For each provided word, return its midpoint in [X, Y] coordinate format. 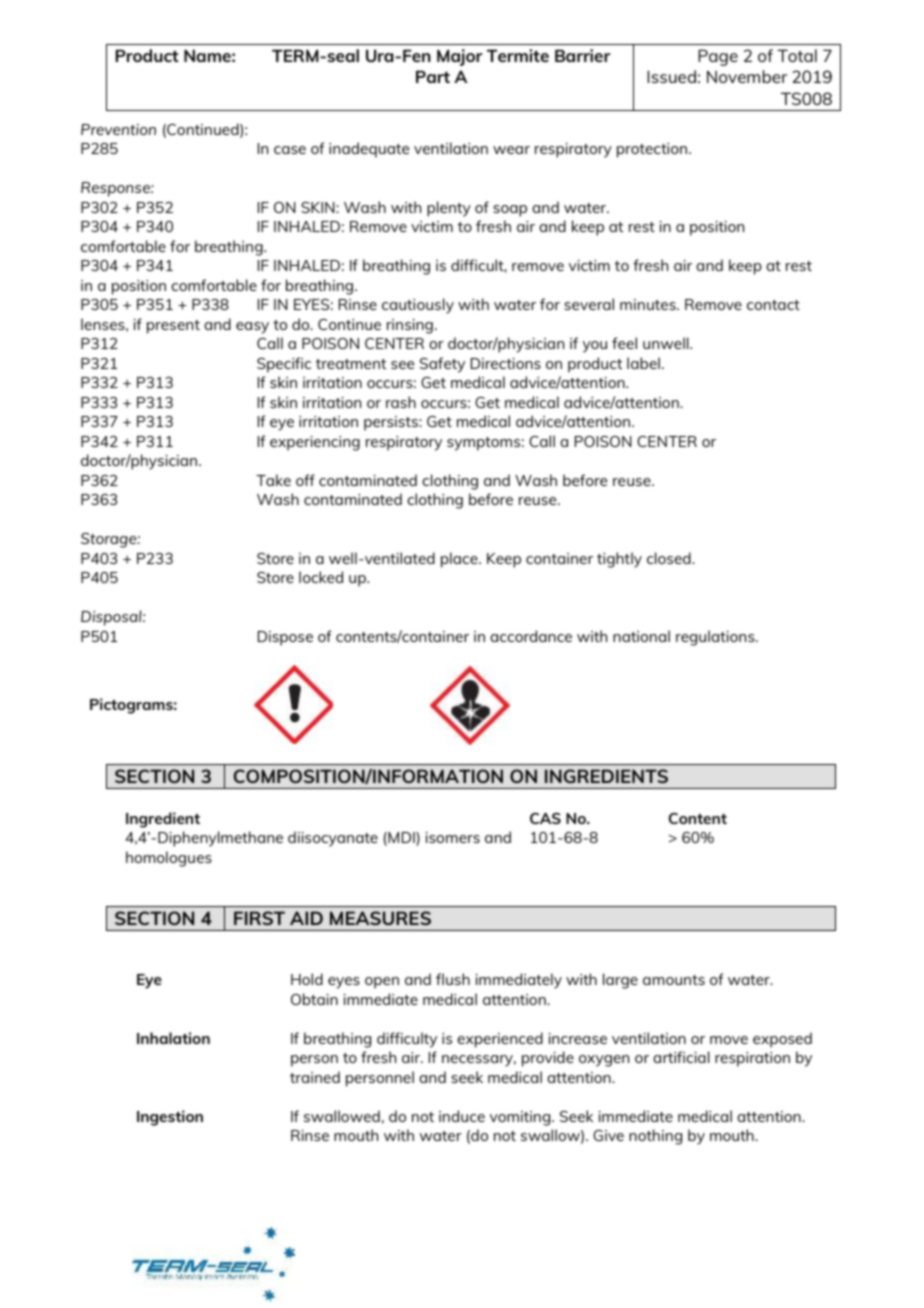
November [747, 76]
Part [433, 76]
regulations [716, 638]
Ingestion [170, 1118]
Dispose [285, 638]
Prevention [118, 129]
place [460, 560]
